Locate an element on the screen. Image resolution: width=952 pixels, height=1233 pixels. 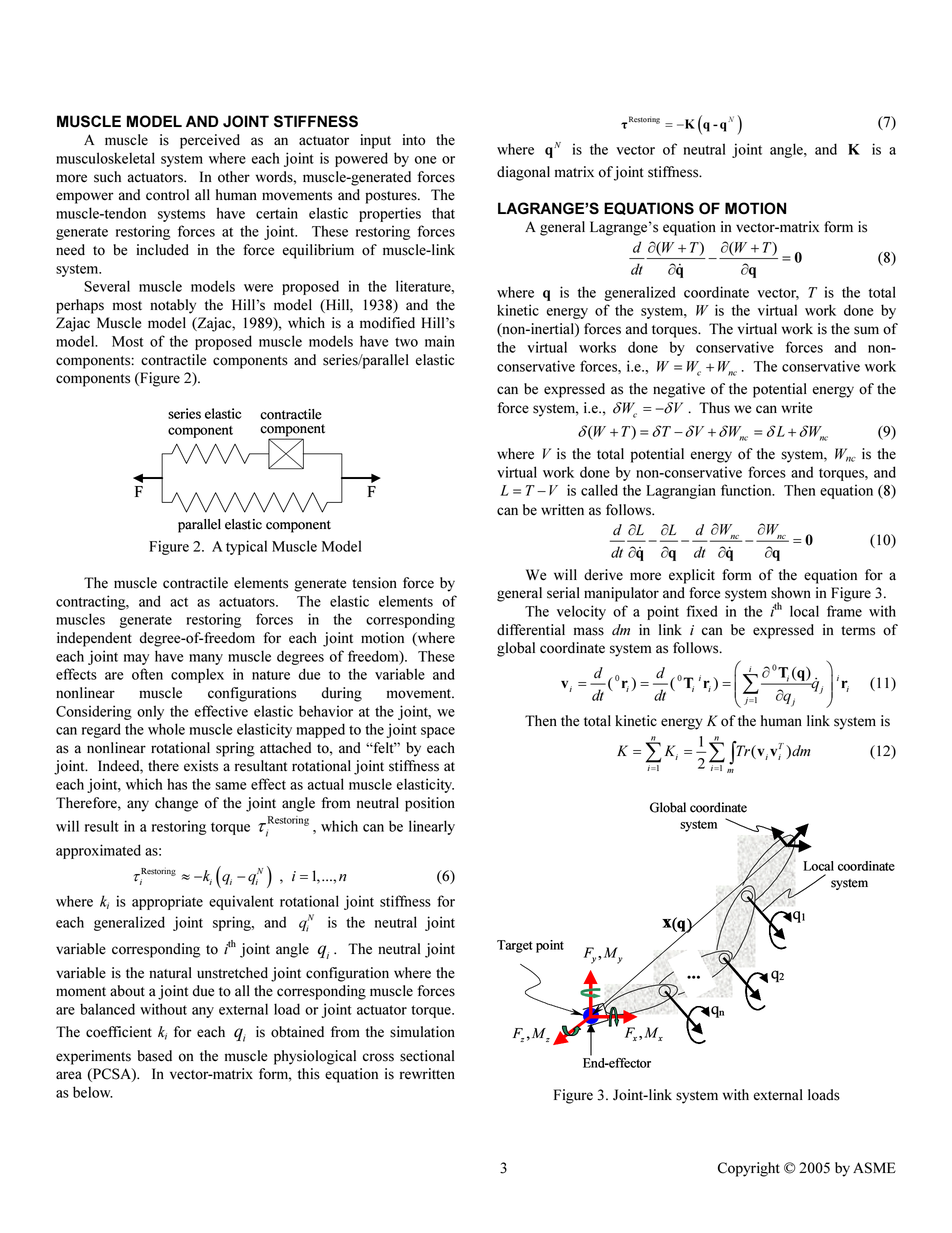
terms is located at coordinates (858, 631).
